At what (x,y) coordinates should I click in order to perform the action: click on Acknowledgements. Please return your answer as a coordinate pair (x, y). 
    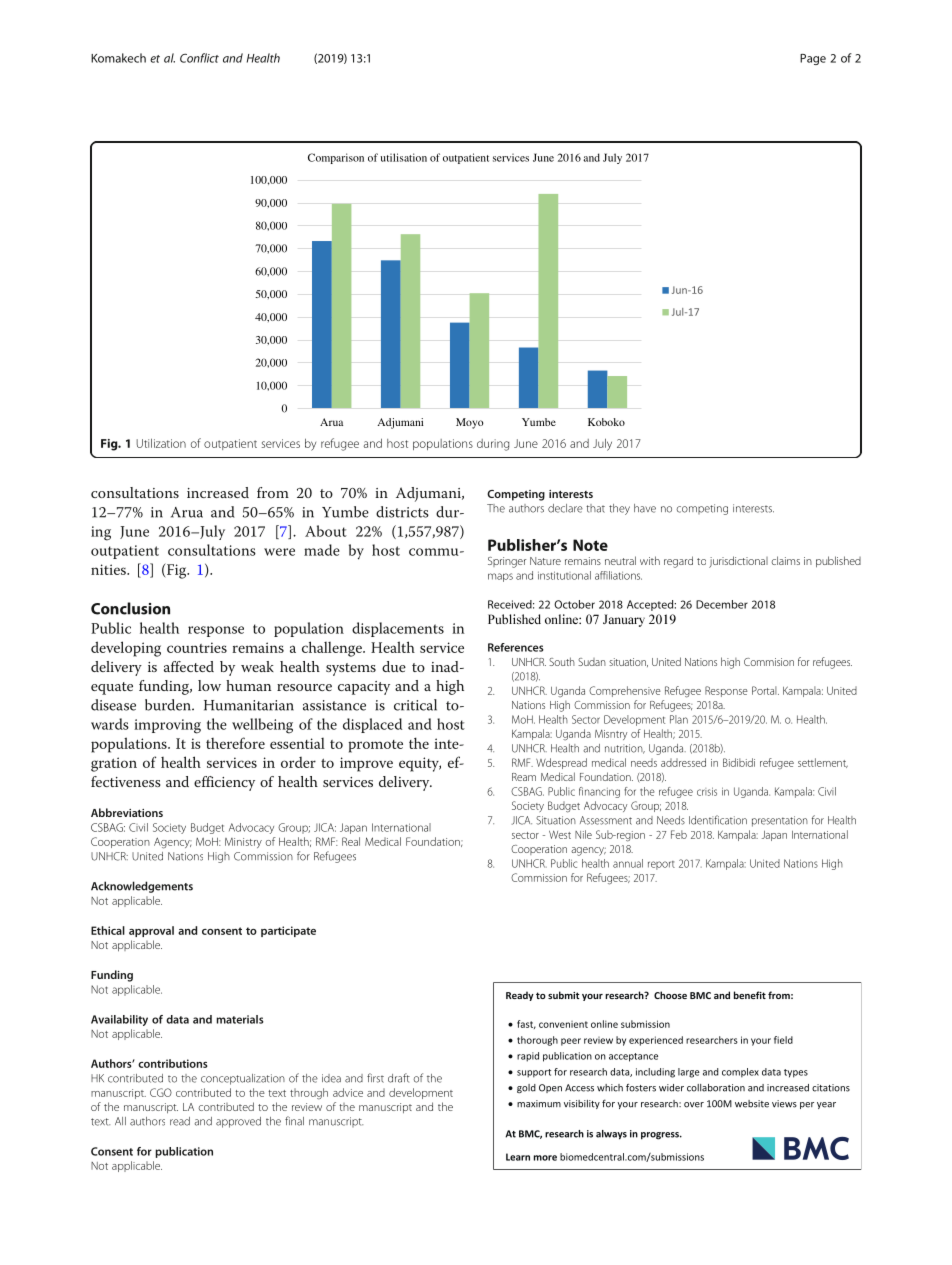
    Looking at the image, I should click on (142, 887).
